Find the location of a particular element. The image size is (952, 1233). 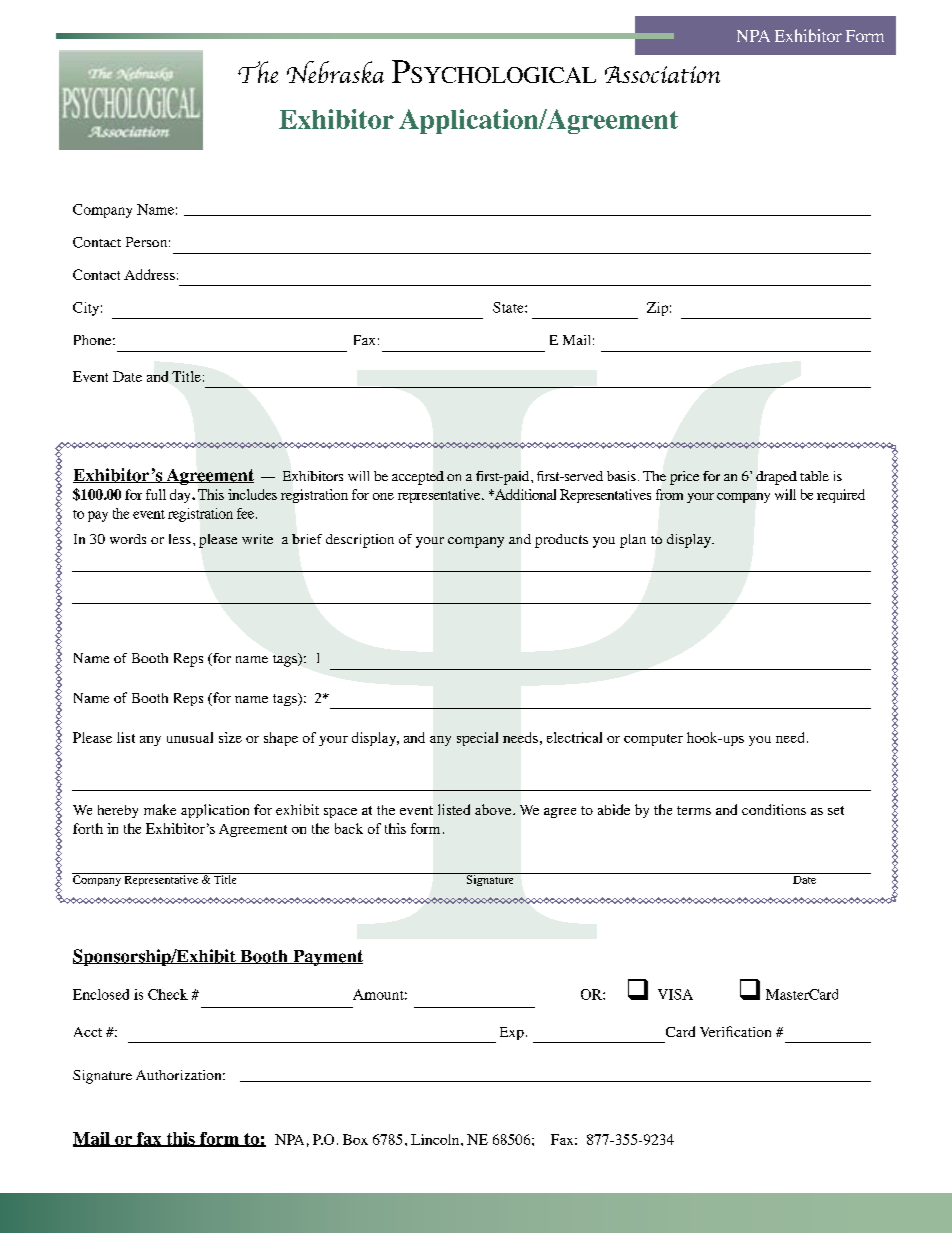

Zip is located at coordinates (657, 309).
